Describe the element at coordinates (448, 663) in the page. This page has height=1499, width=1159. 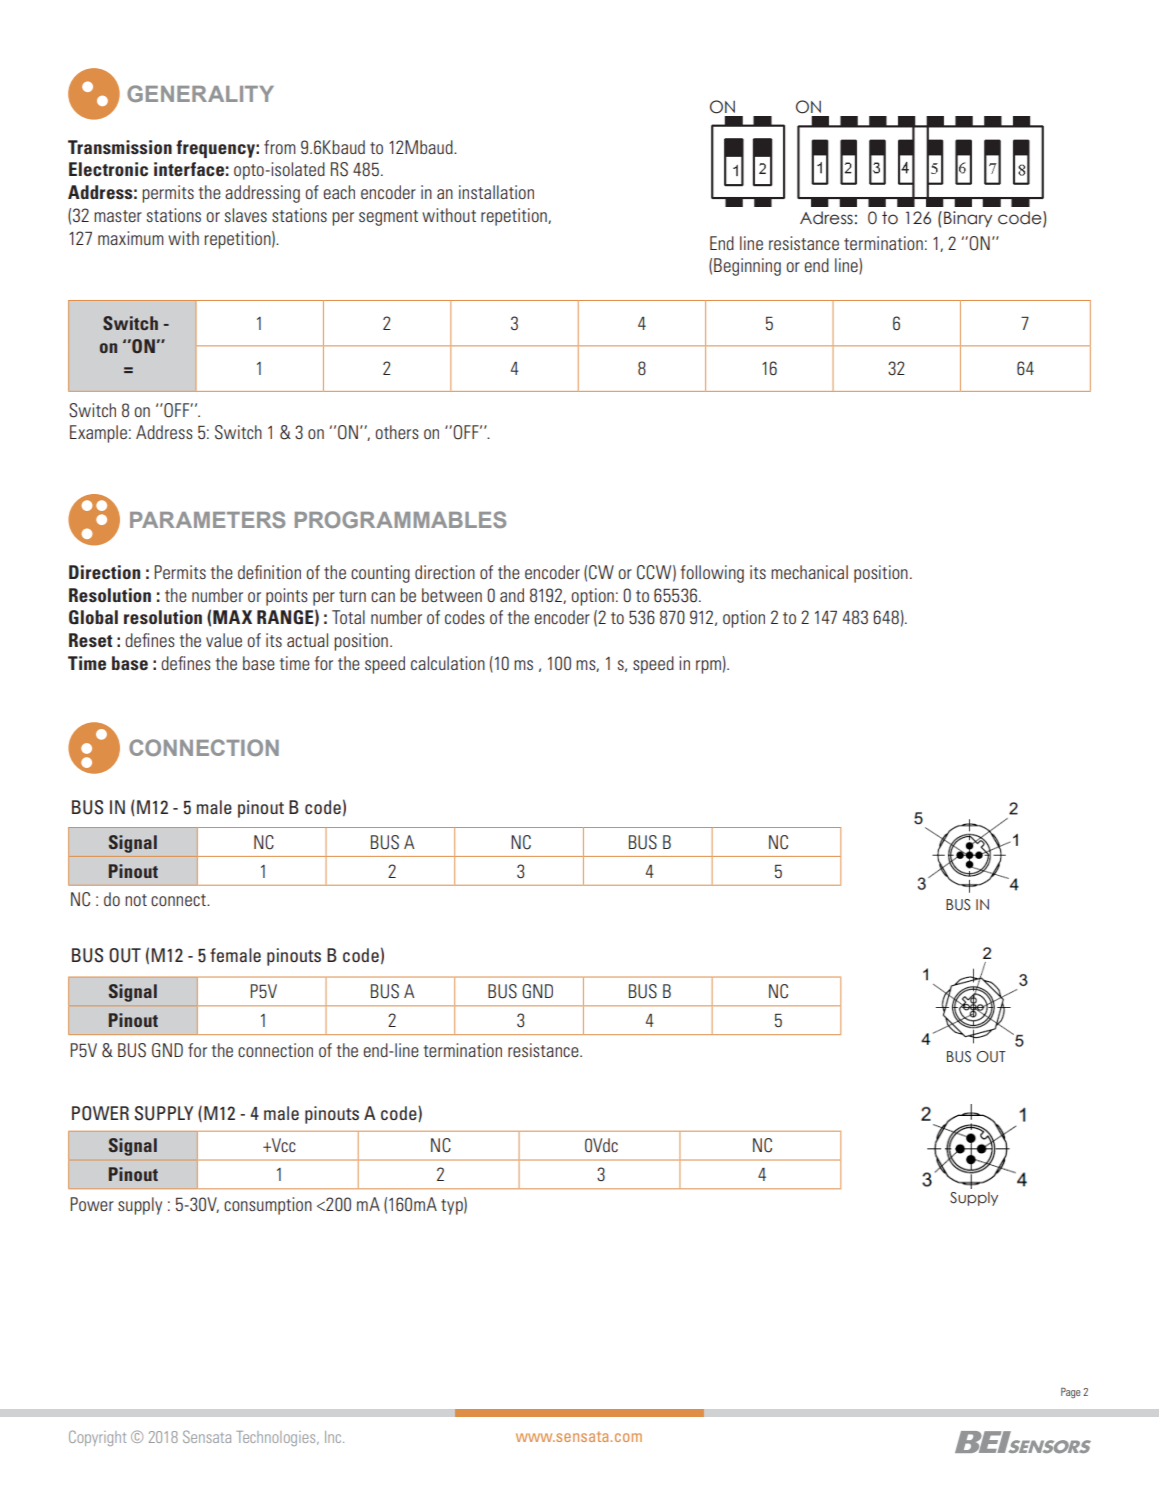
I see `calculation` at that location.
